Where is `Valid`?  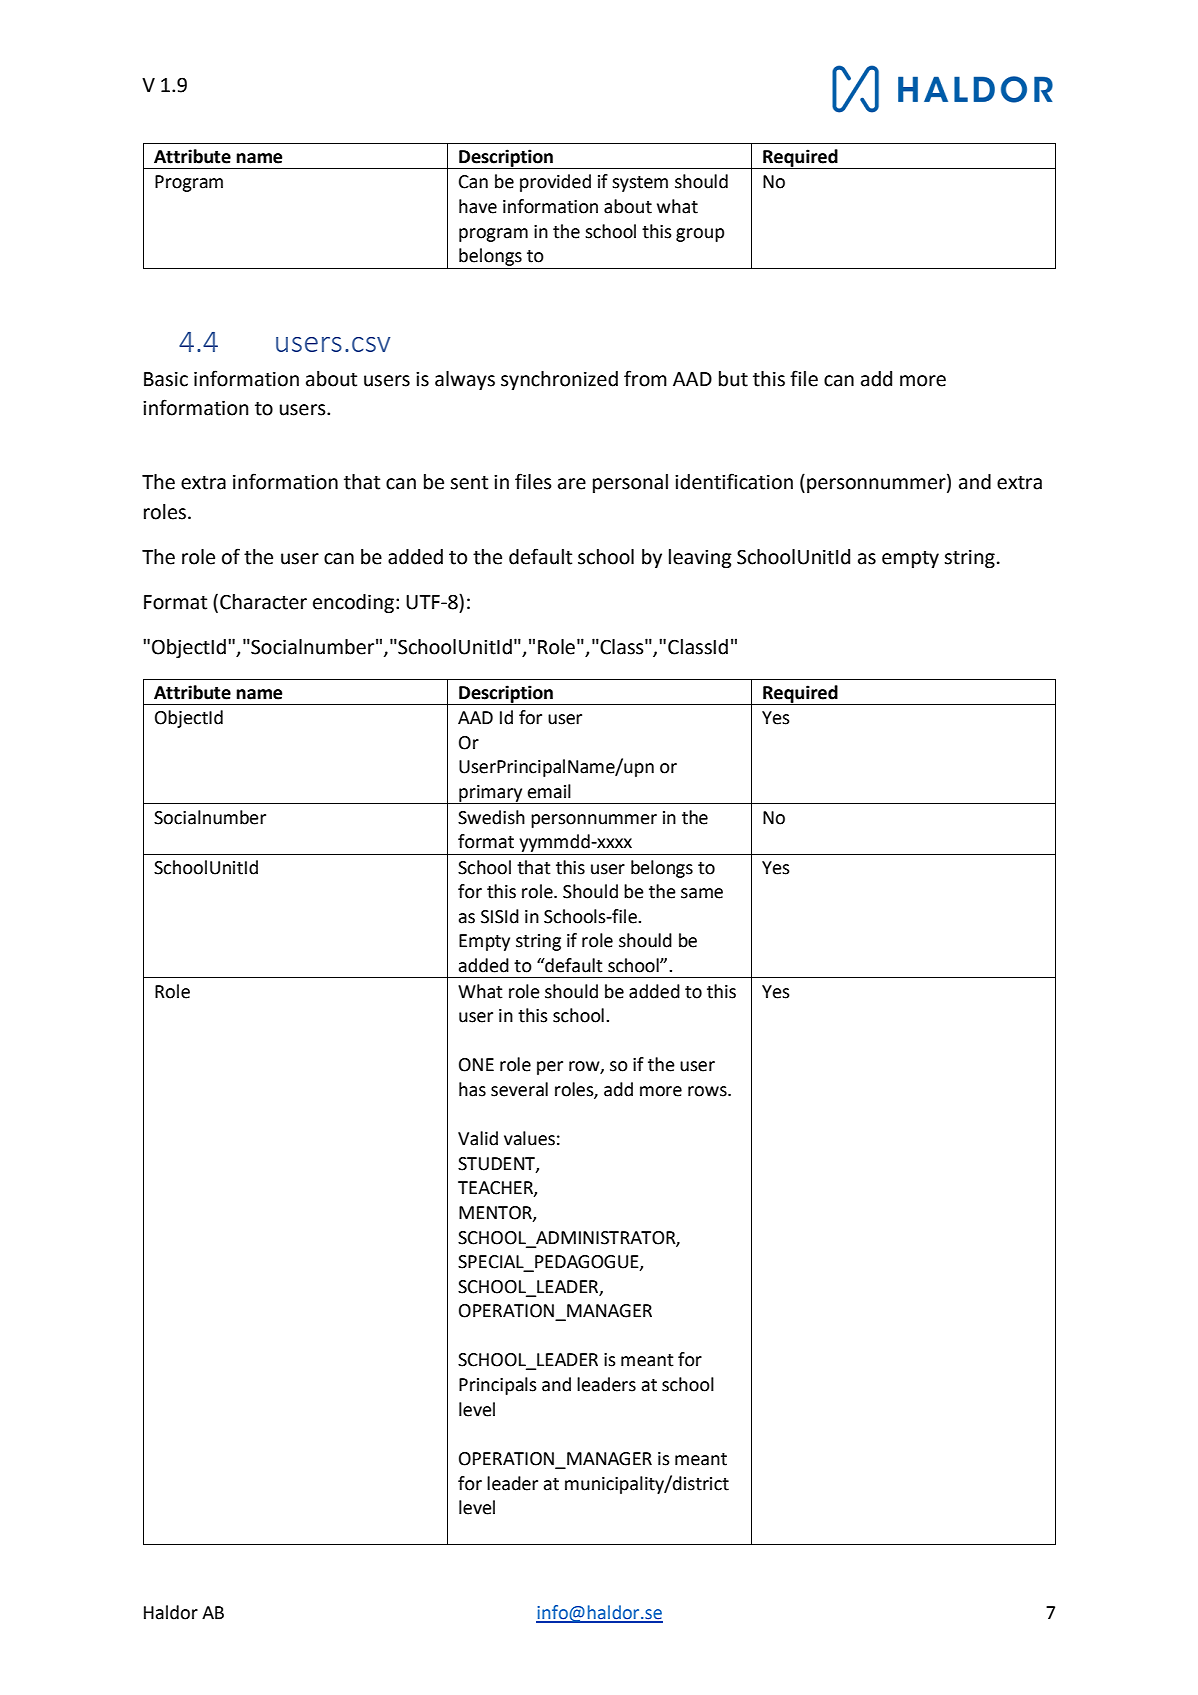 Valid is located at coordinates (478, 1138).
